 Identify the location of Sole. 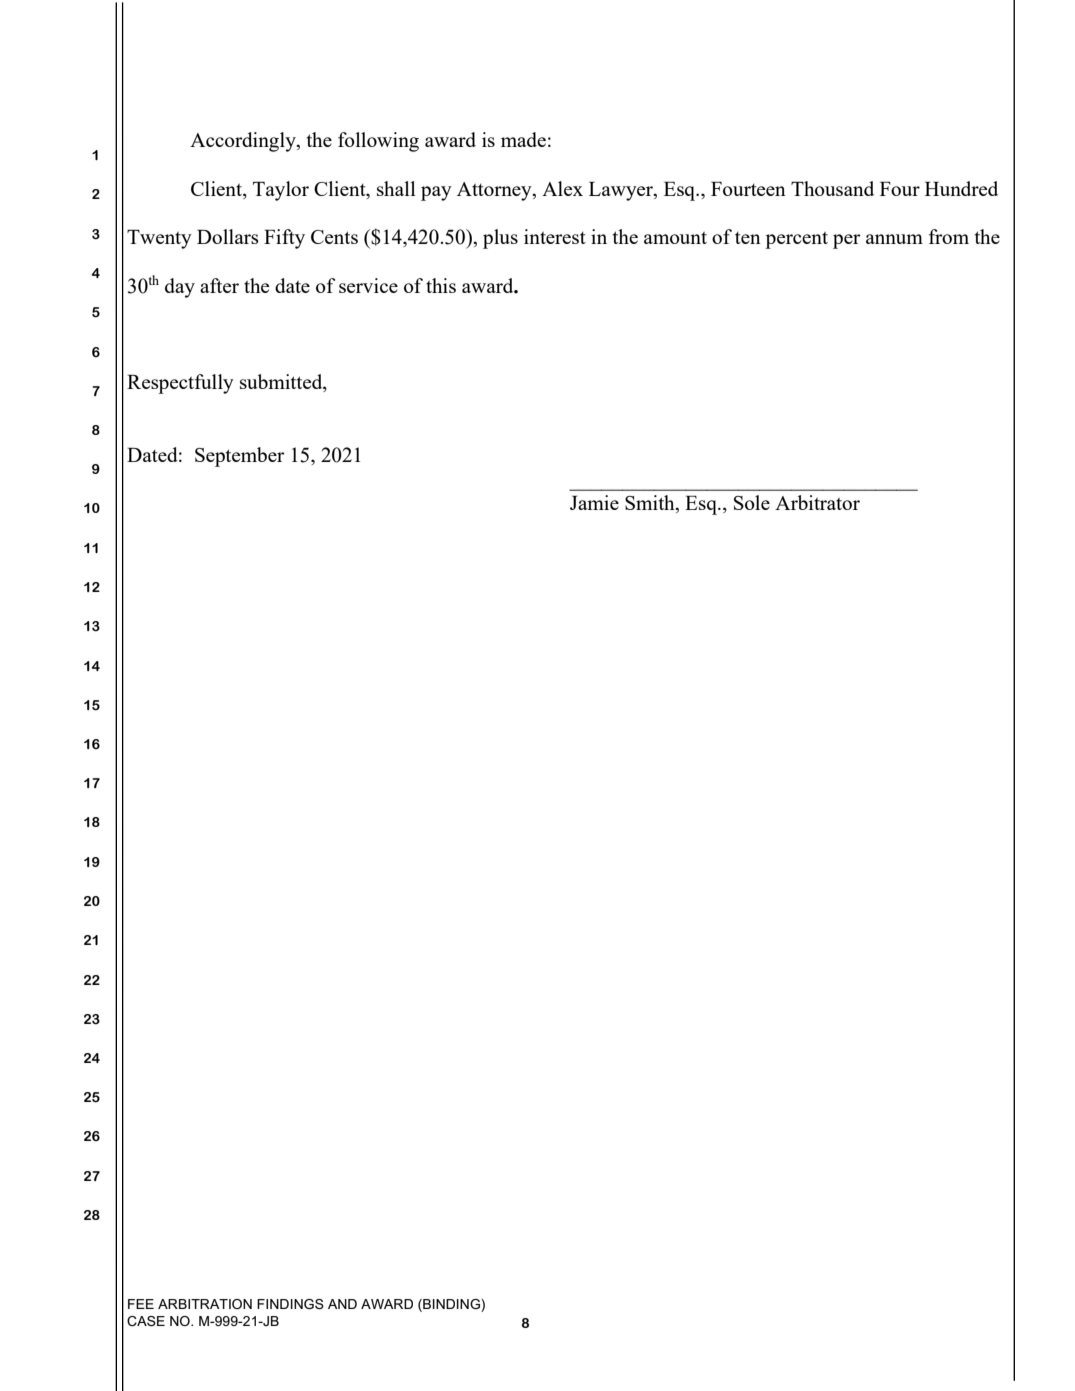
(752, 502).
